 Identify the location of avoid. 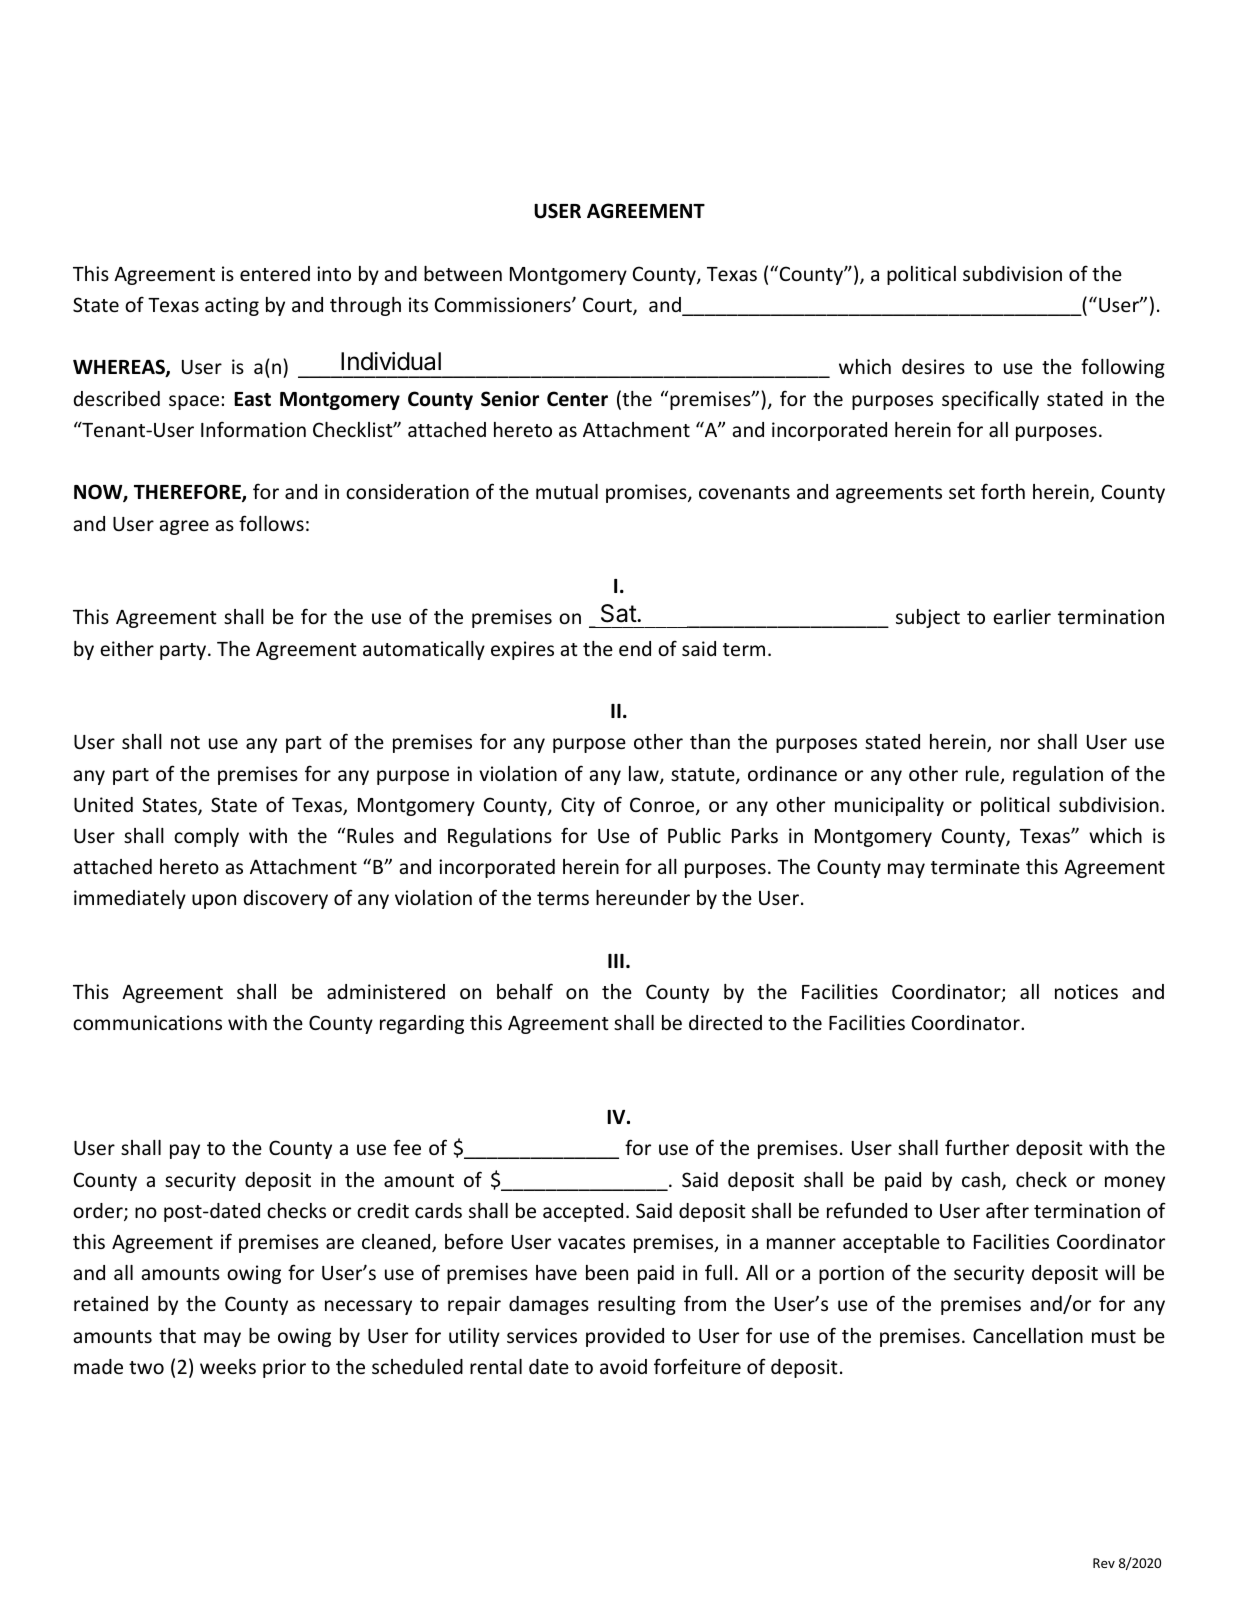
(623, 1366).
